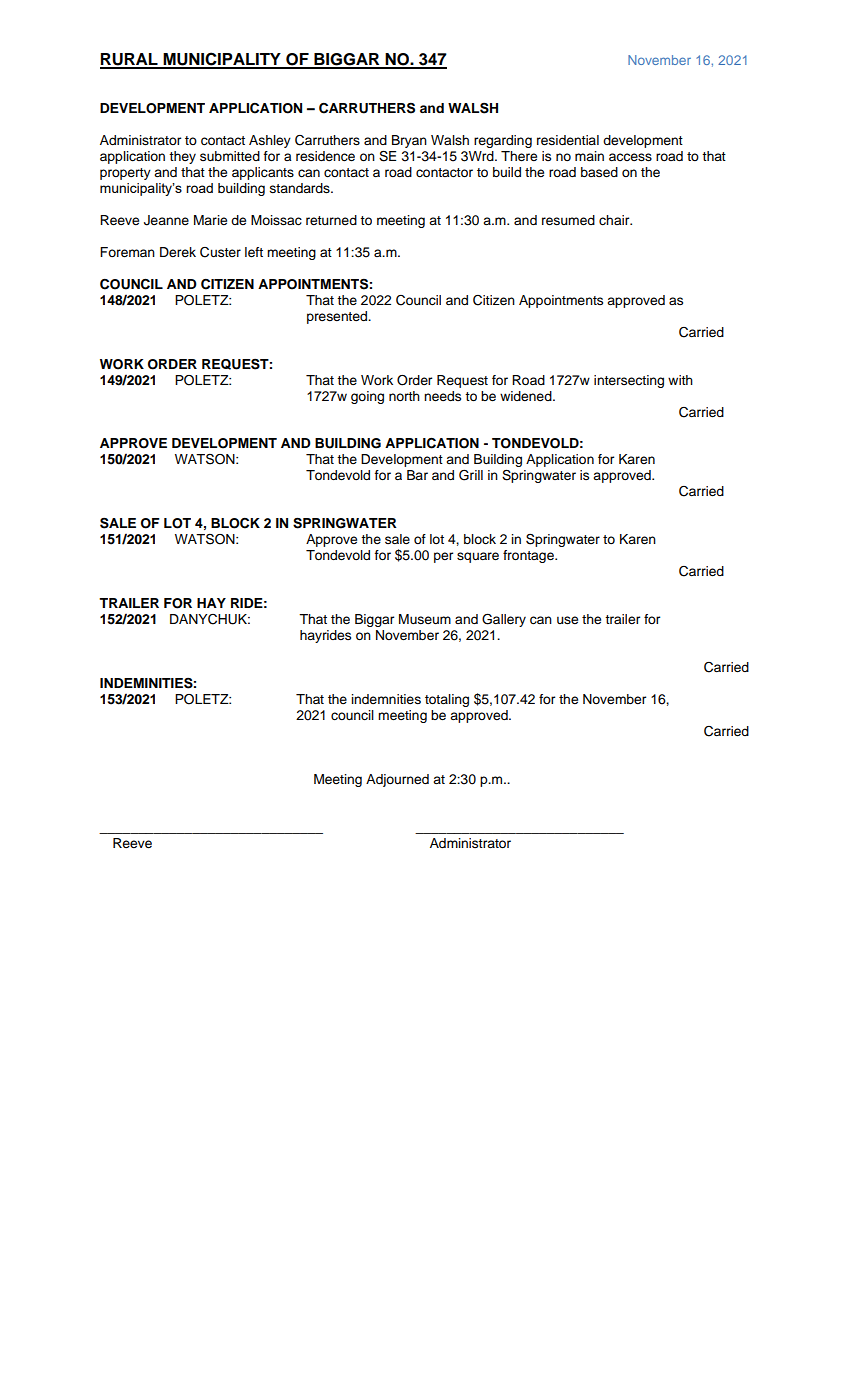  What do you see at coordinates (425, 619) in the page?
I see `Museum` at bounding box center [425, 619].
